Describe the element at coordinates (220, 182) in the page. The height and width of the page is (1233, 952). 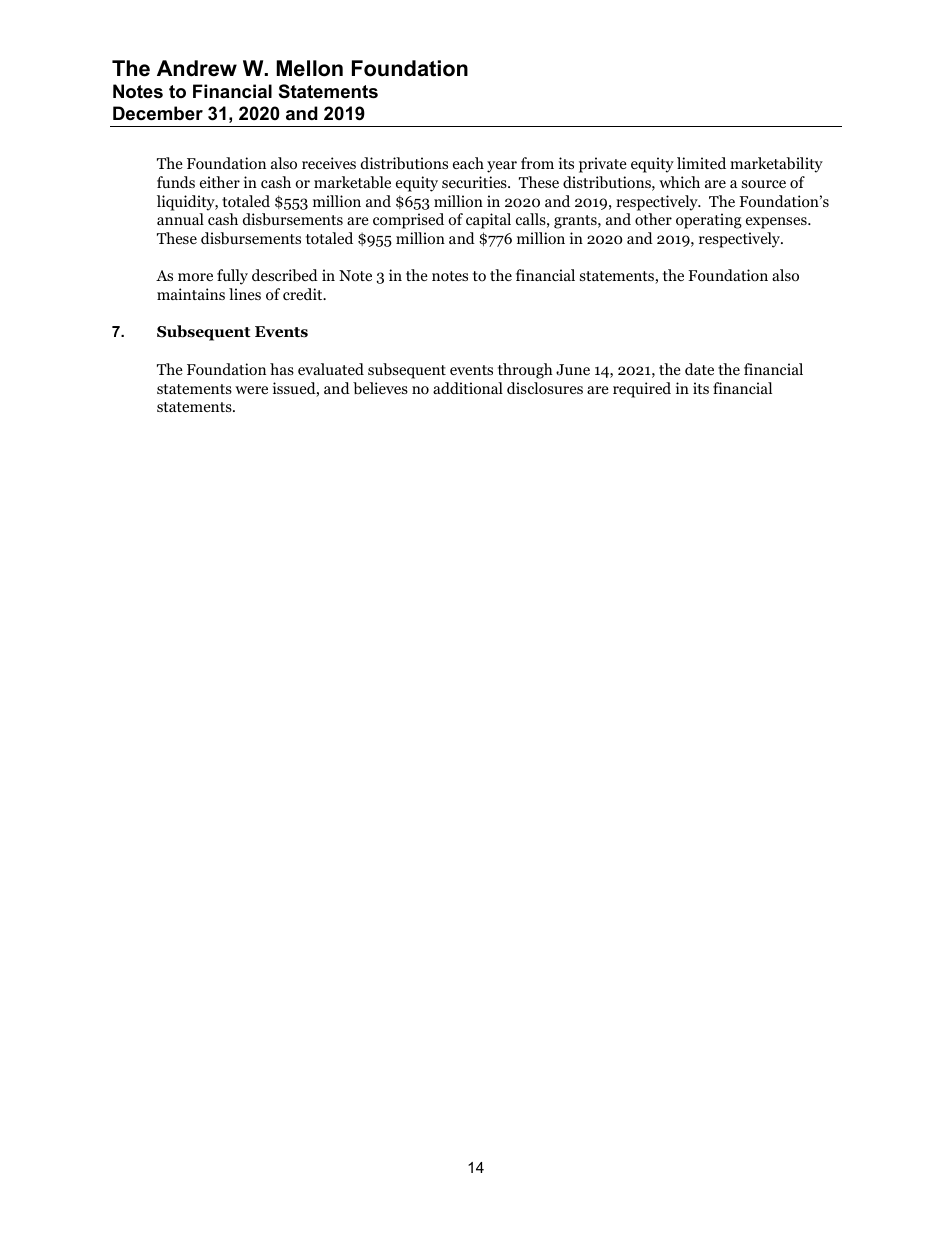
I see `either` at that location.
